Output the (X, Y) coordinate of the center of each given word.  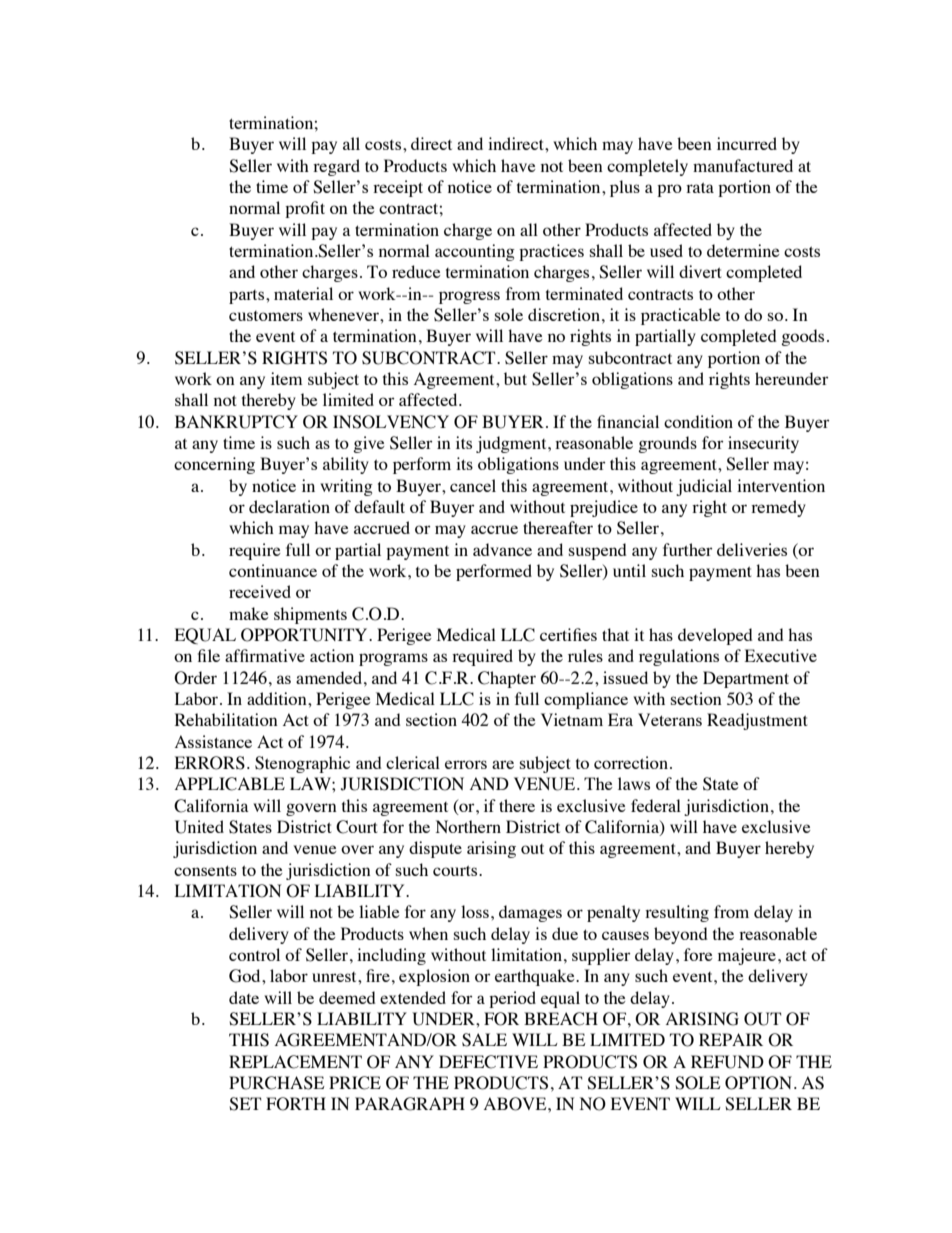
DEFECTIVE (488, 1062)
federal (656, 805)
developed (715, 636)
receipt (398, 188)
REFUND (727, 1062)
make (249, 613)
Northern (468, 826)
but (515, 378)
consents (205, 870)
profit (305, 209)
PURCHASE (277, 1083)
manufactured (743, 165)
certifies (568, 634)
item (286, 378)
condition (698, 421)
